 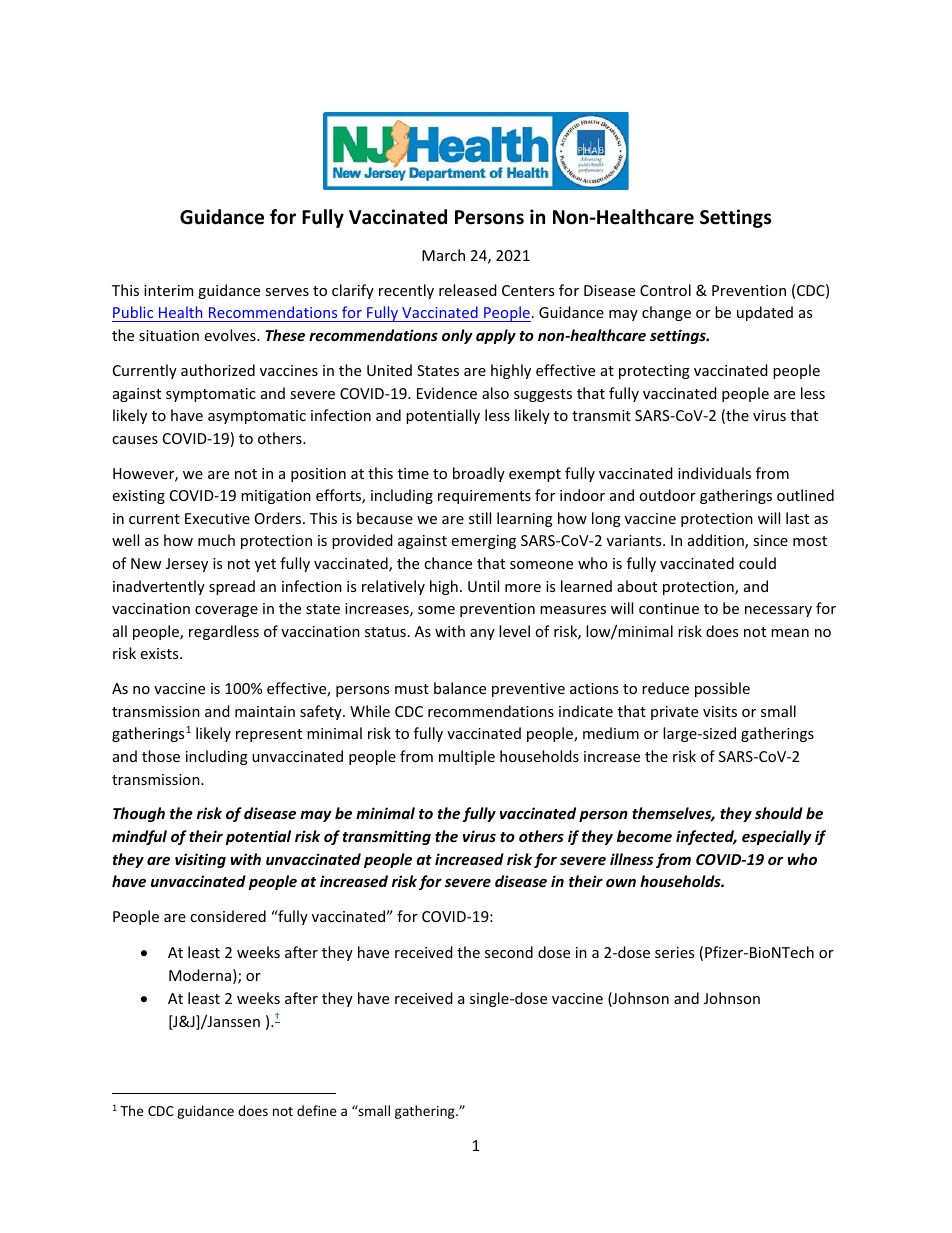 I want to click on second, so click(x=509, y=952).
